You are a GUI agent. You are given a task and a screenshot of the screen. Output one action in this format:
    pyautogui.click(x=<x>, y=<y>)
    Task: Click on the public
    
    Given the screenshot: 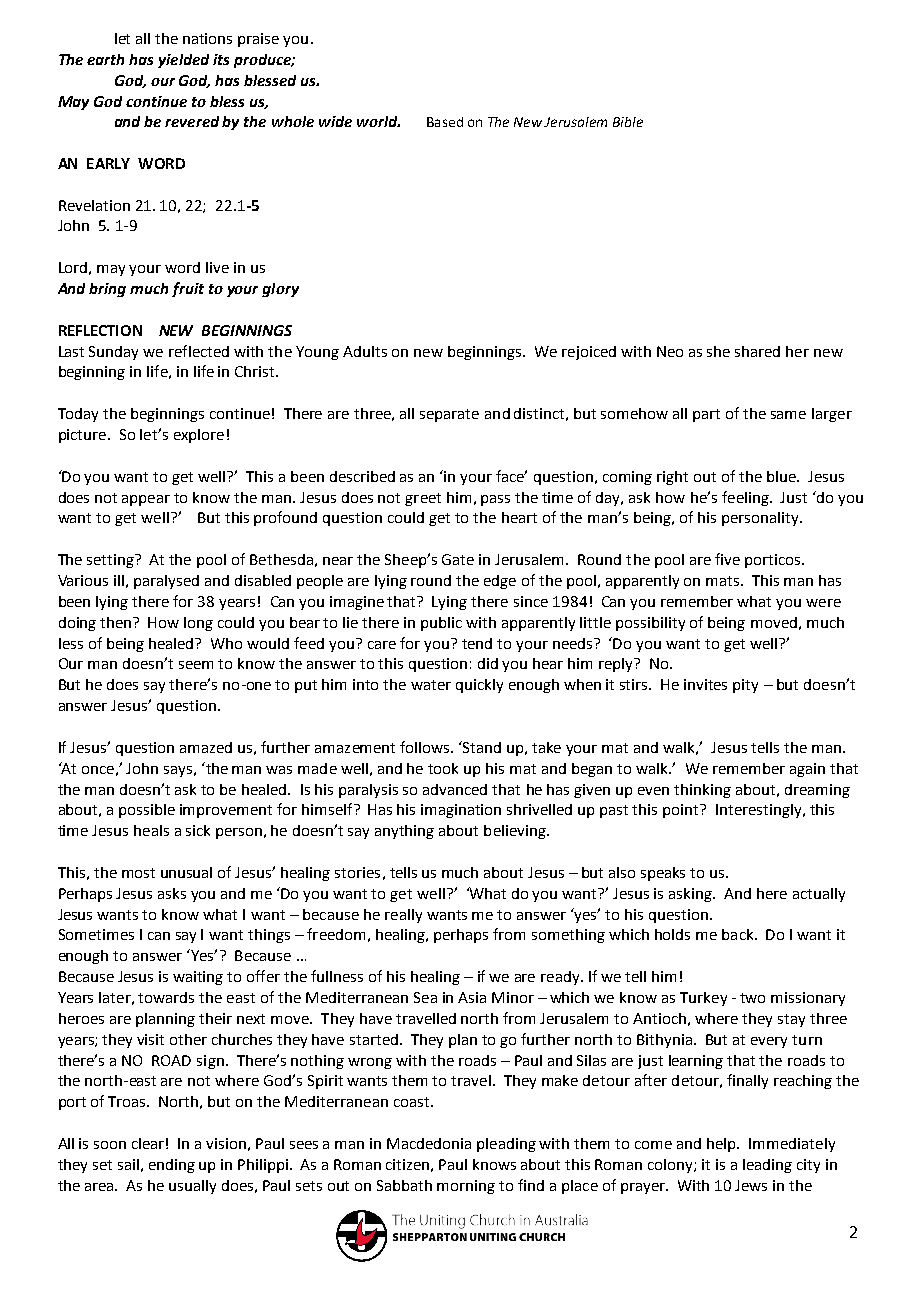 What is the action you would take?
    pyautogui.click(x=441, y=624)
